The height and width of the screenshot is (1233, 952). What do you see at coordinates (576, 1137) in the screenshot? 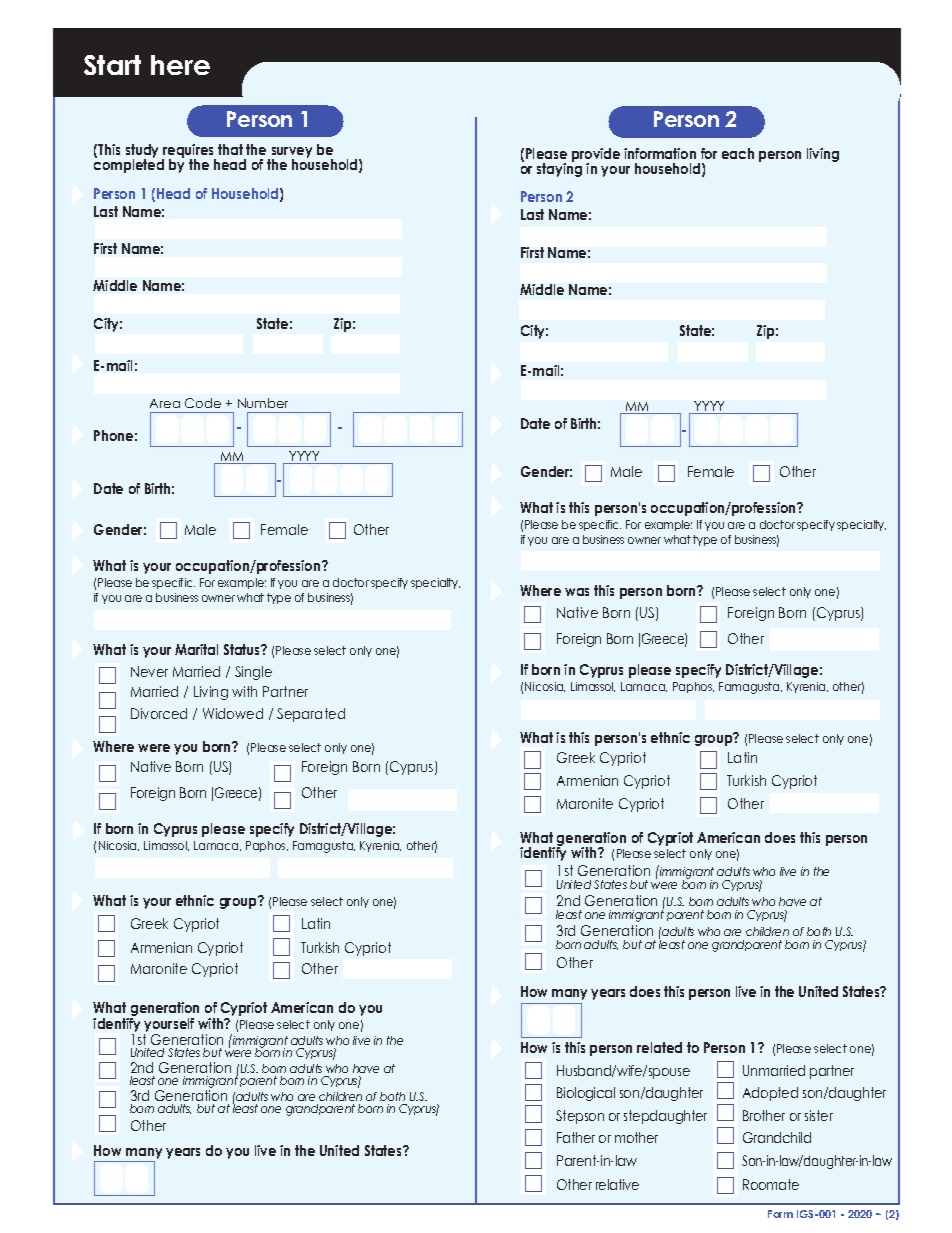
I see `Father` at bounding box center [576, 1137].
